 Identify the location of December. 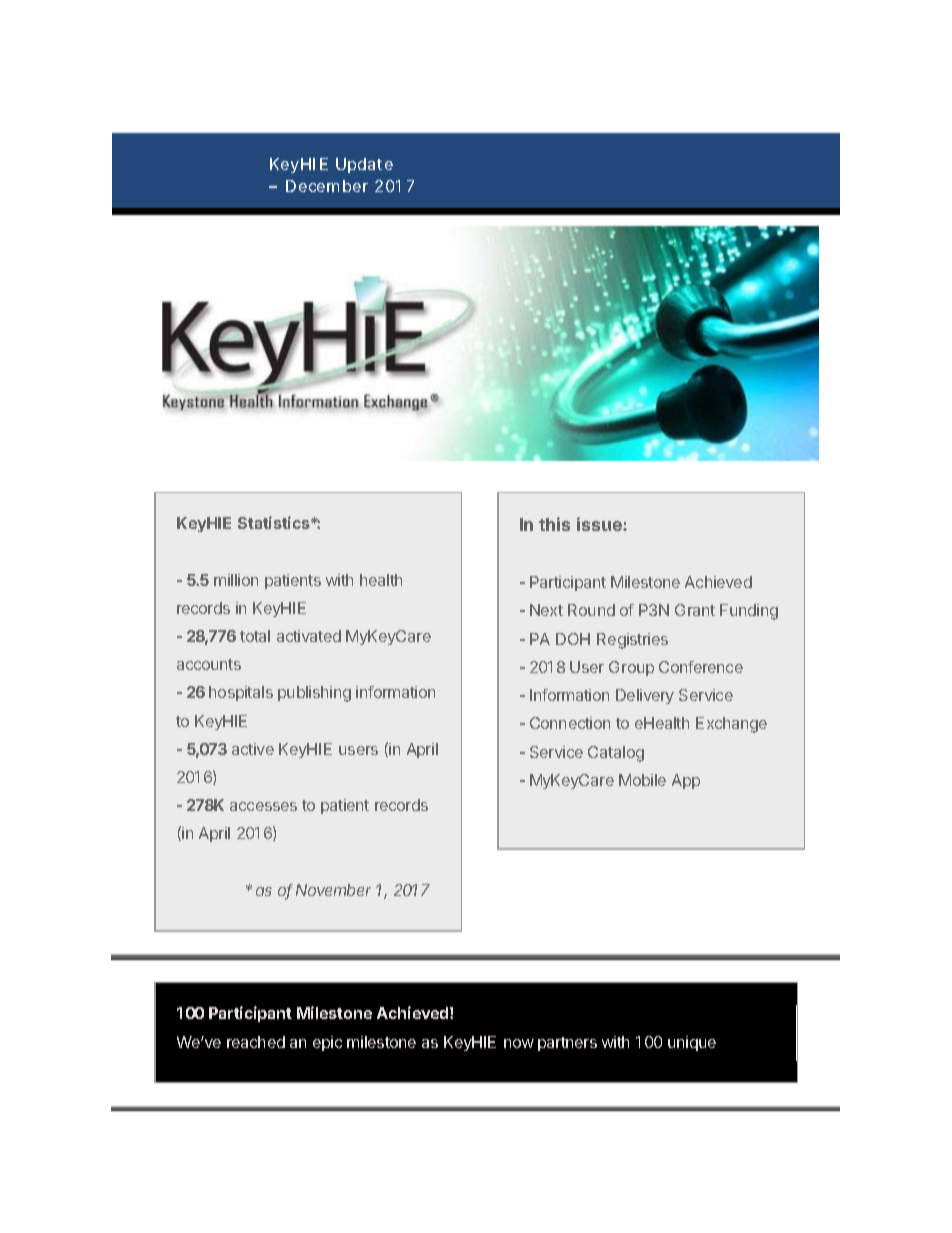
(327, 186).
